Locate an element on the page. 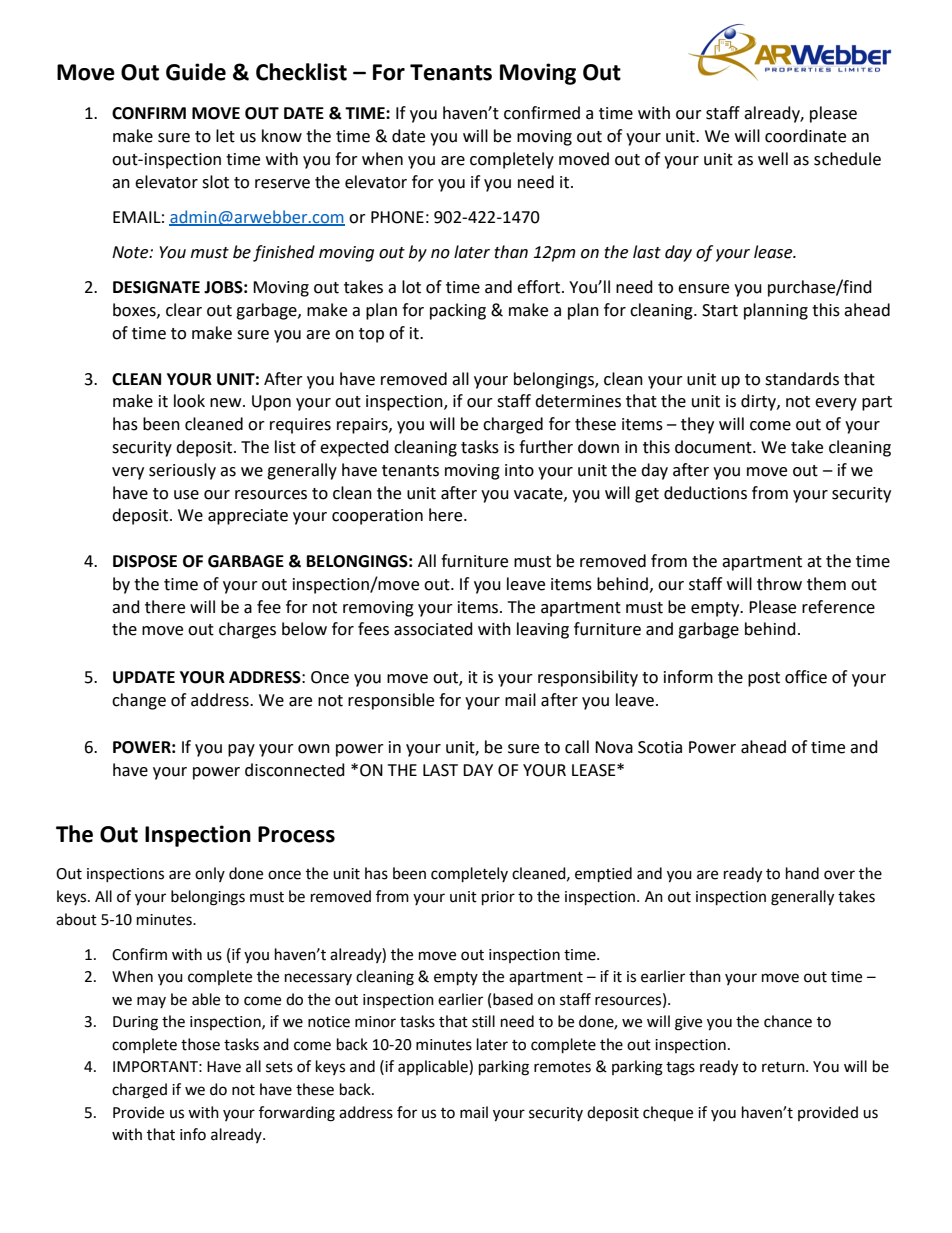 This page has width=952, height=1233. only is located at coordinates (210, 874).
